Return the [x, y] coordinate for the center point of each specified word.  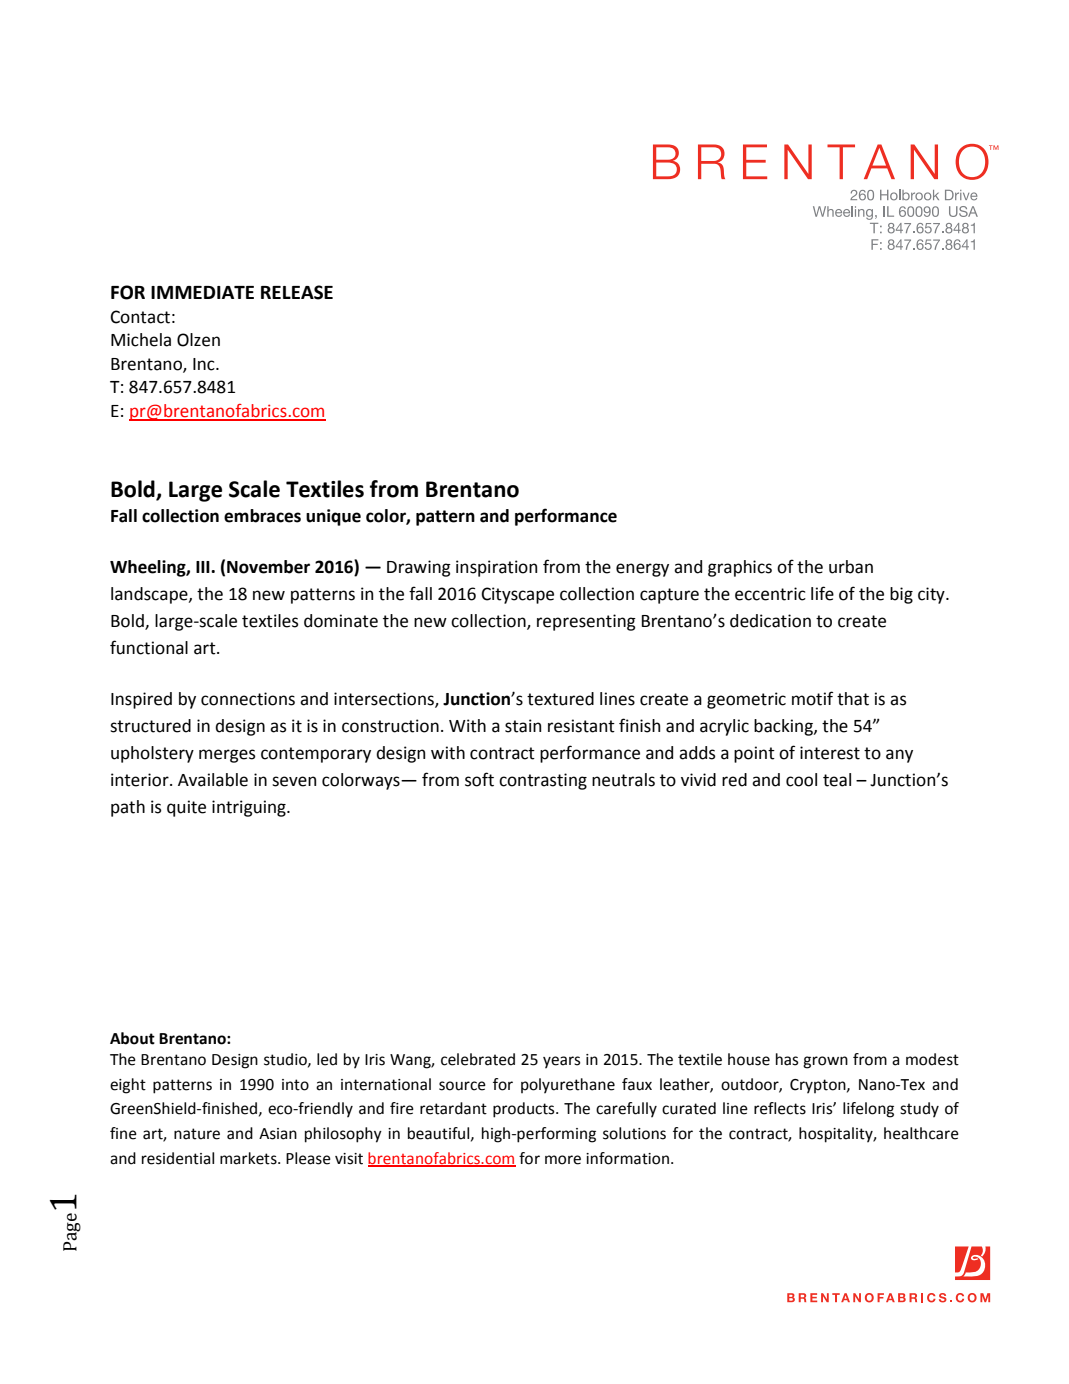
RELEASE [297, 292]
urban [851, 567]
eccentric [770, 594]
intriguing [250, 808]
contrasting [543, 781]
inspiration [496, 568]
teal [837, 780]
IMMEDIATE [202, 292]
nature [197, 1134]
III [204, 567]
